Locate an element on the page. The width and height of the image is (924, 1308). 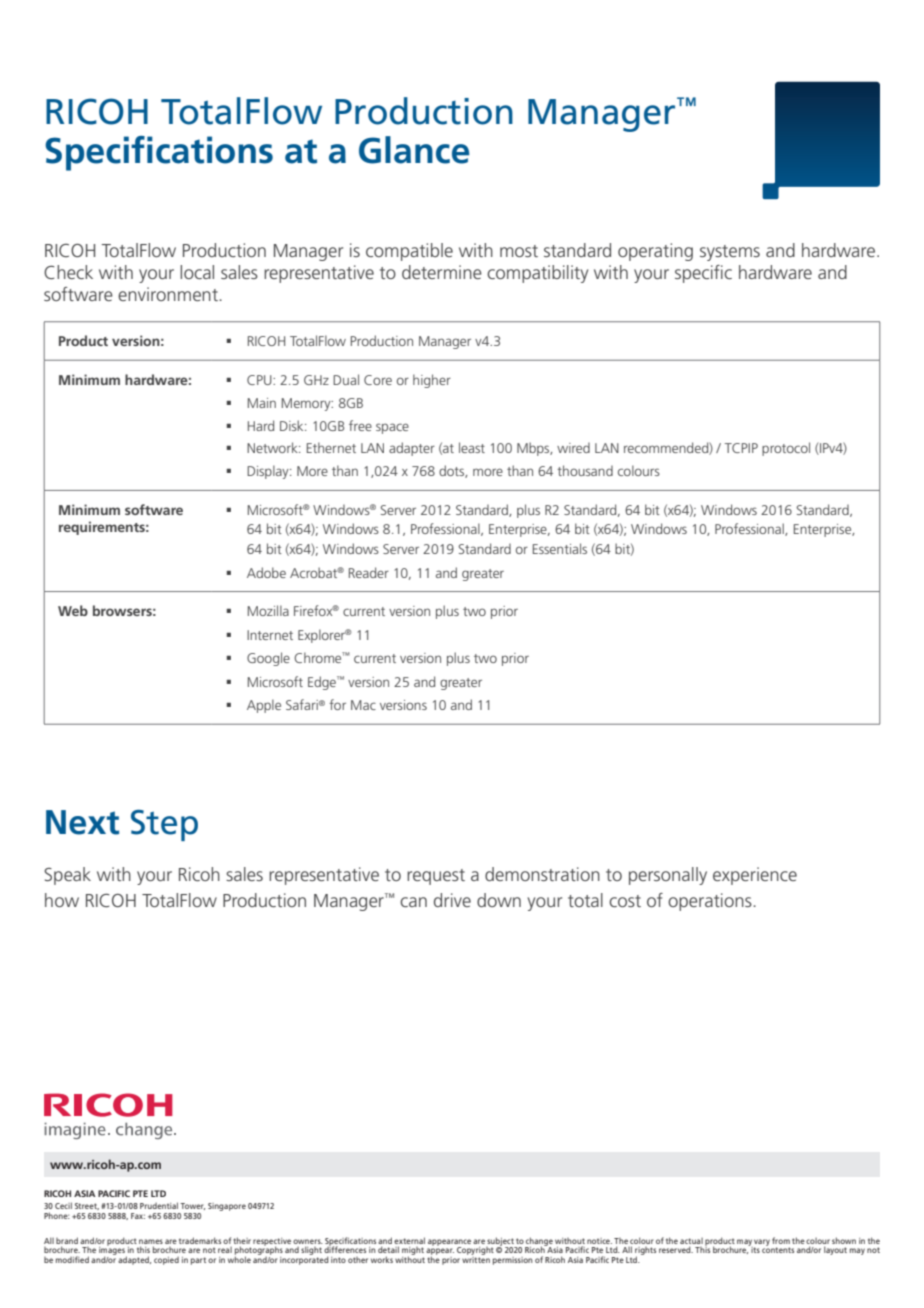
experience is located at coordinates (755, 876).
